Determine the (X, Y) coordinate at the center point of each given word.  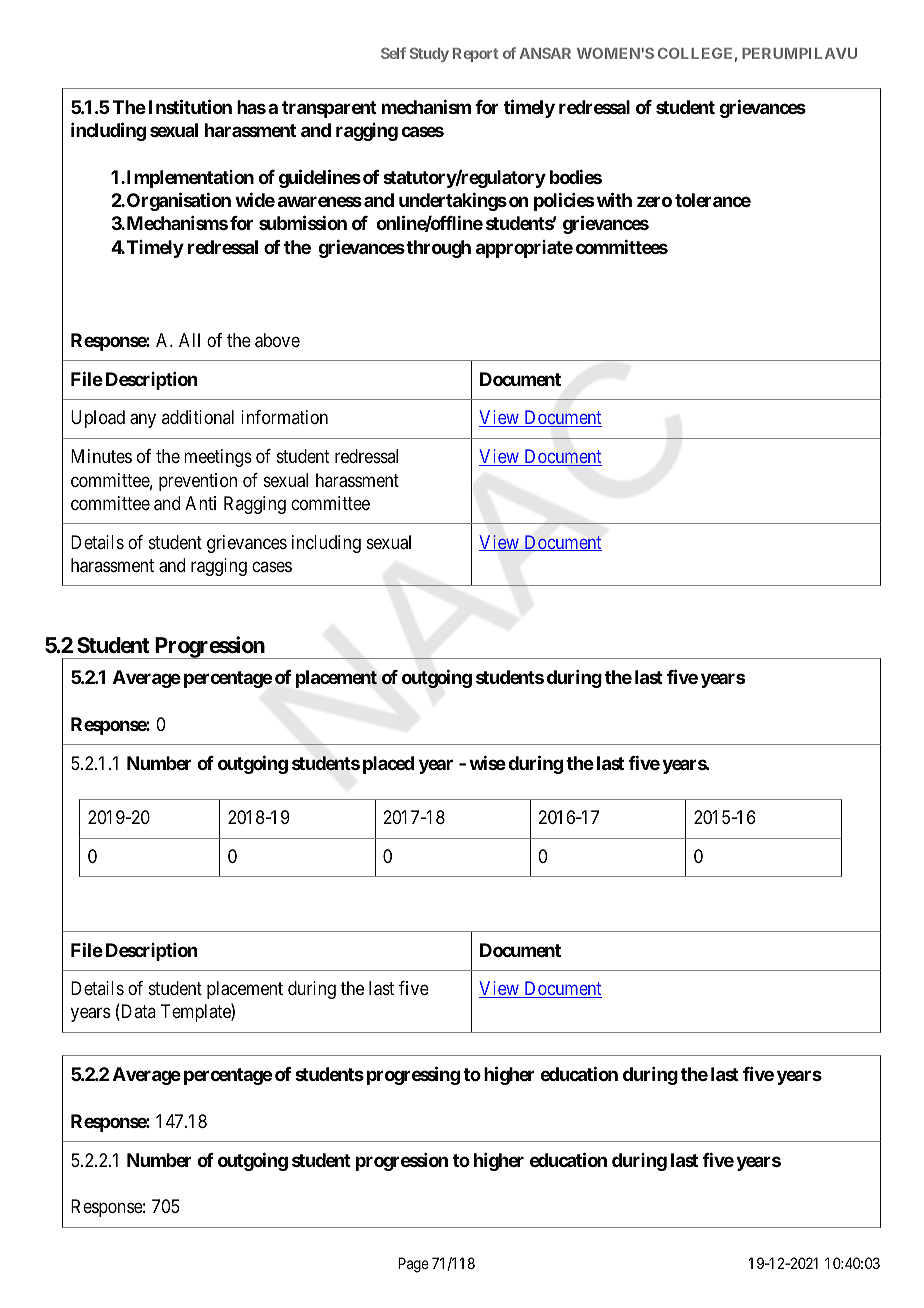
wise (487, 762)
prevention (198, 482)
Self (393, 53)
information (284, 417)
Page (413, 1265)
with (614, 199)
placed (388, 765)
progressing (413, 1075)
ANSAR (545, 53)
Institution (190, 106)
